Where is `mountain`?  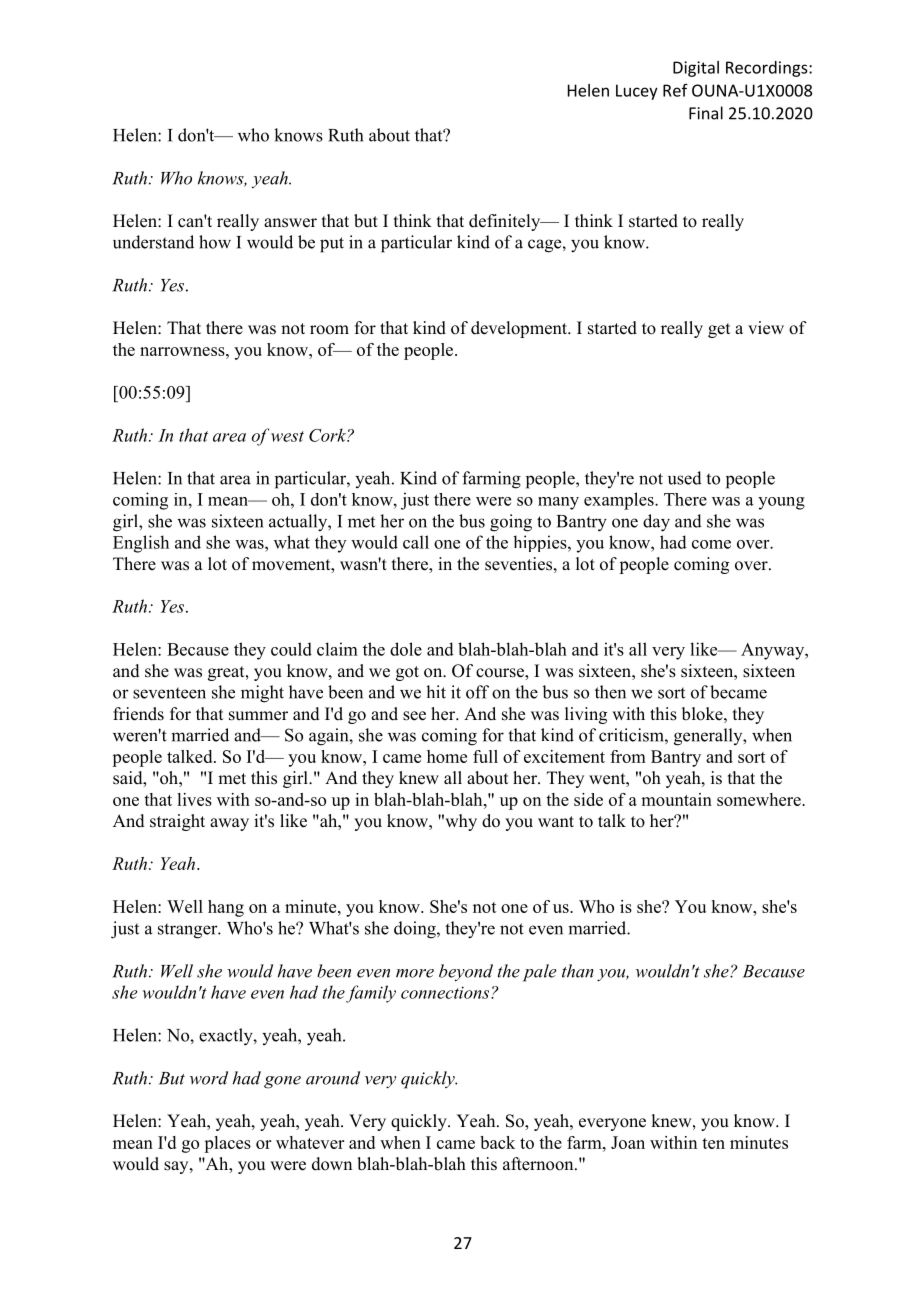 mountain is located at coordinates (676, 799).
